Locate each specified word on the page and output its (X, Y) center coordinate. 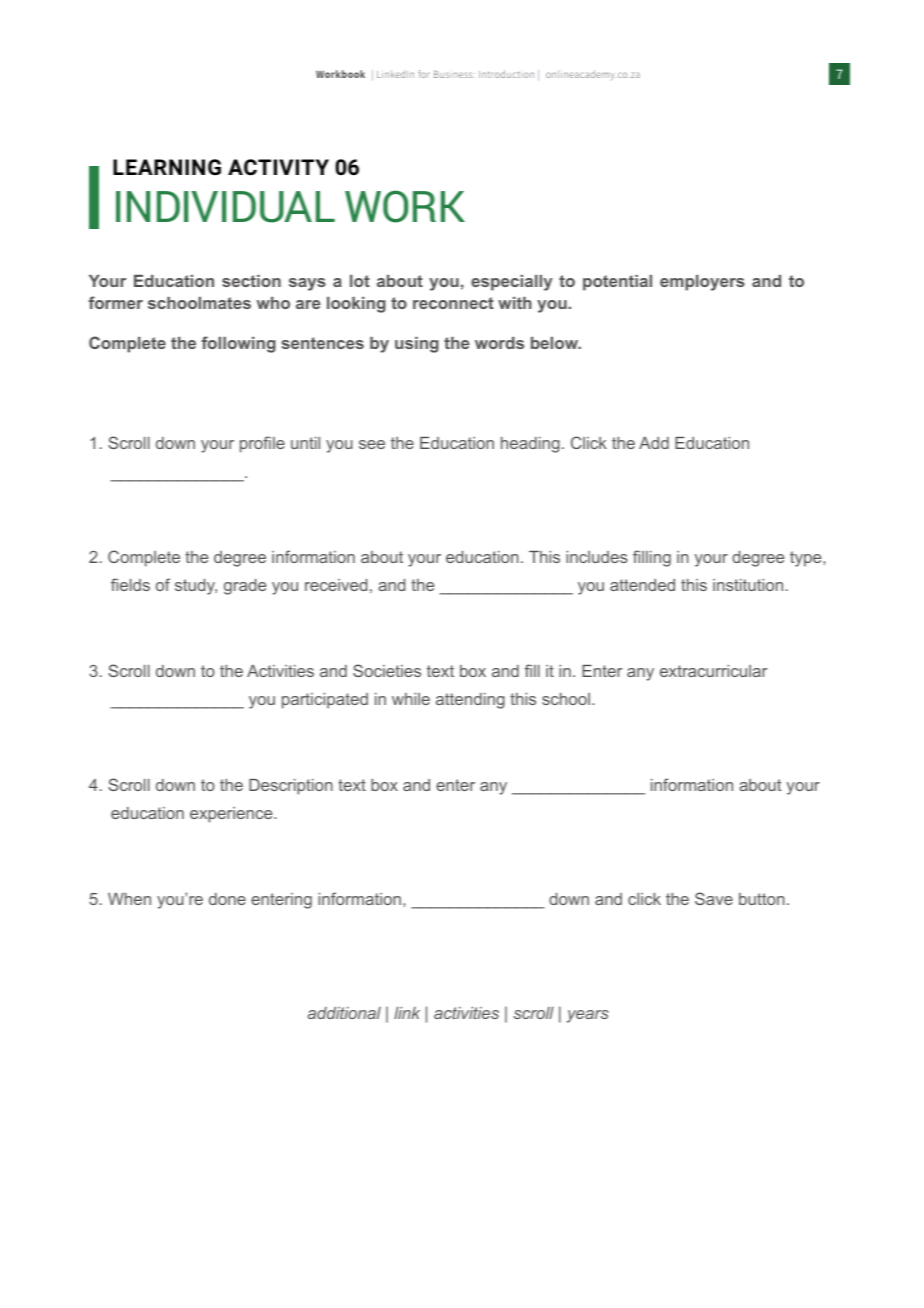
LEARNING (167, 167)
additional (344, 1013)
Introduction (506, 74)
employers (702, 283)
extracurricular (713, 671)
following (238, 344)
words (499, 343)
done (227, 899)
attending (470, 701)
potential (617, 283)
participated (325, 701)
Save (714, 898)
